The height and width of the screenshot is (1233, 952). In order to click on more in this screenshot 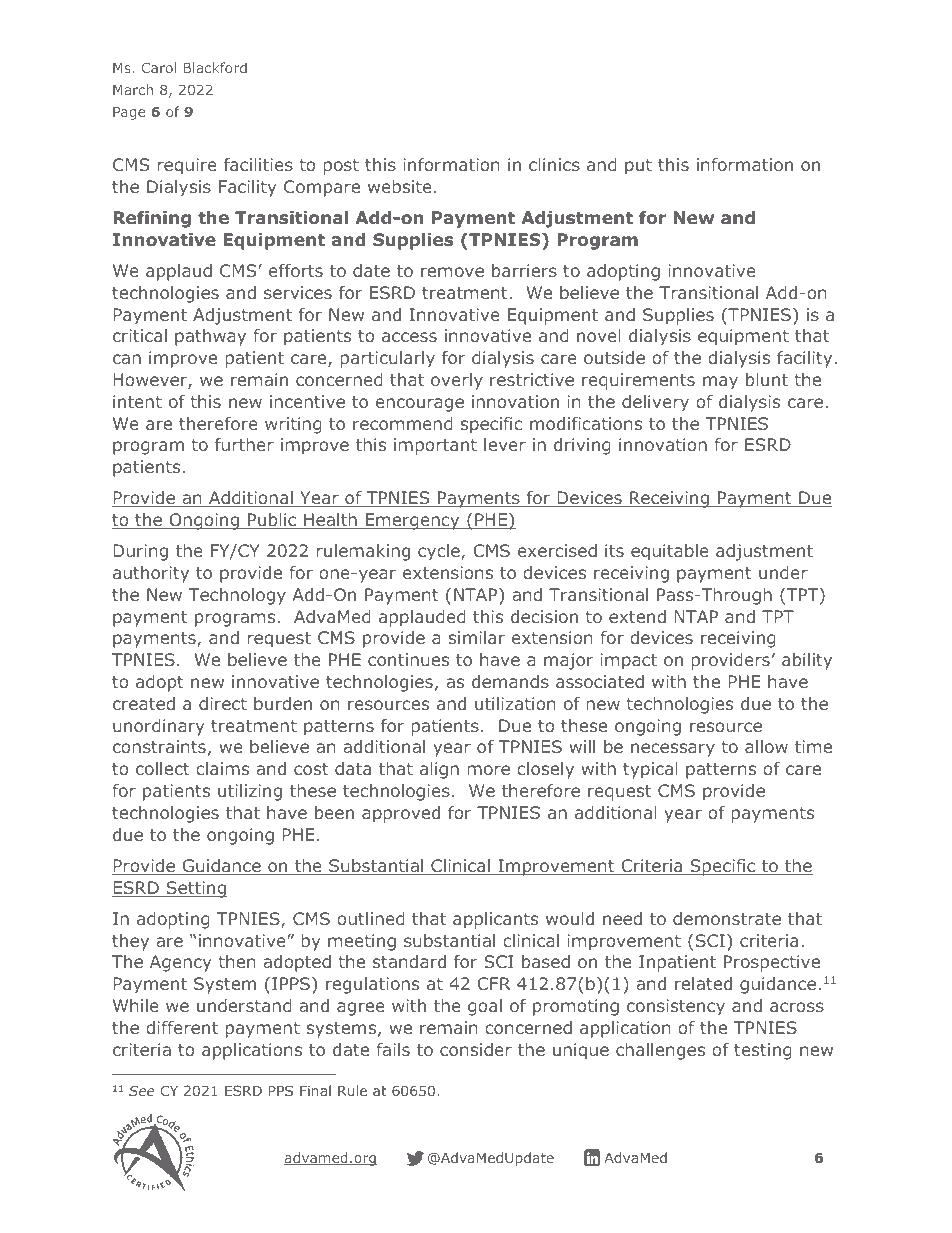, I will do `click(489, 770)`.
